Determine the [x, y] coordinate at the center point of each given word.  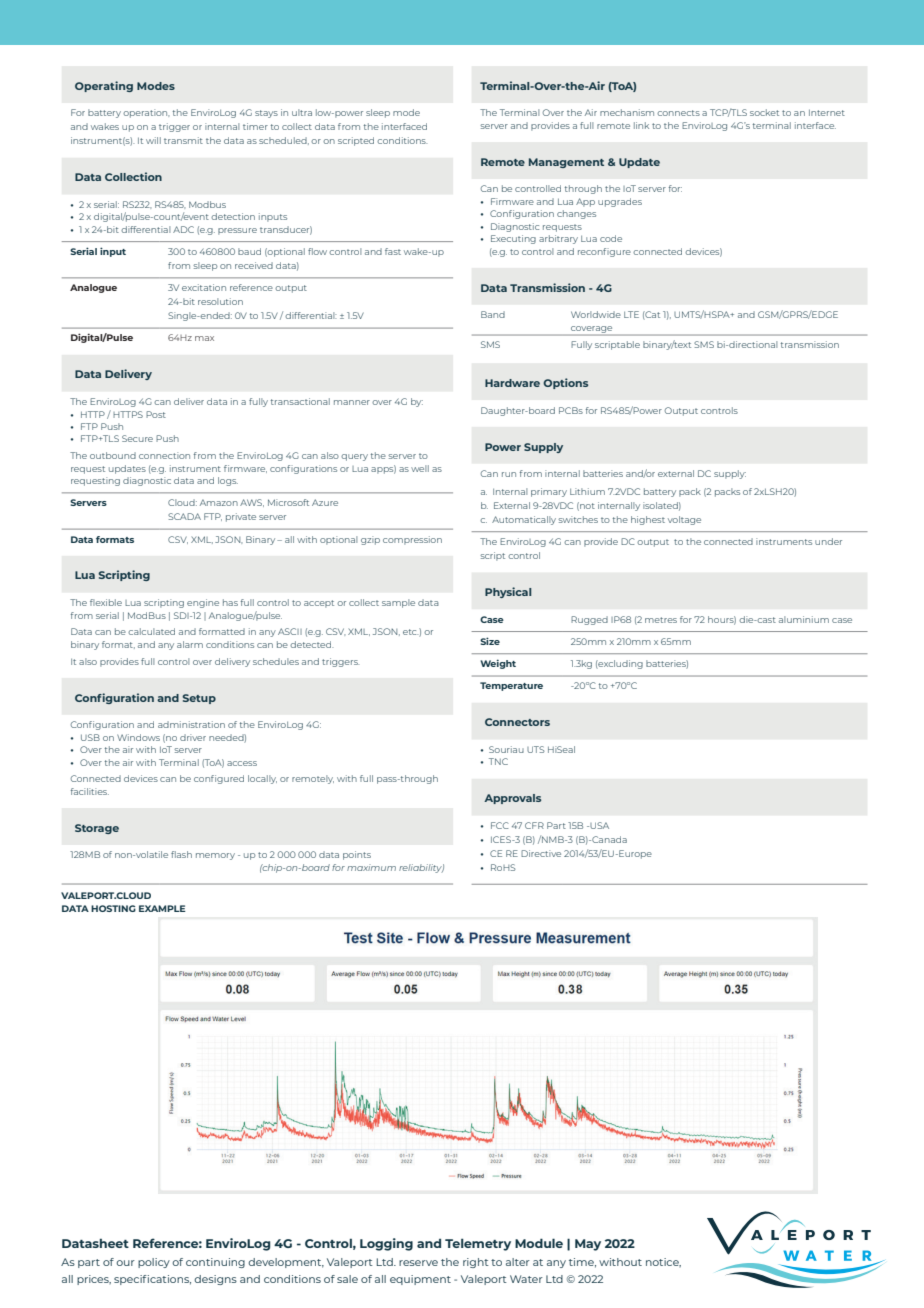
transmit [183, 140]
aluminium [804, 619]
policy [154, 1263]
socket [764, 112]
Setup [199, 699]
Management [566, 163]
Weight [498, 664]
